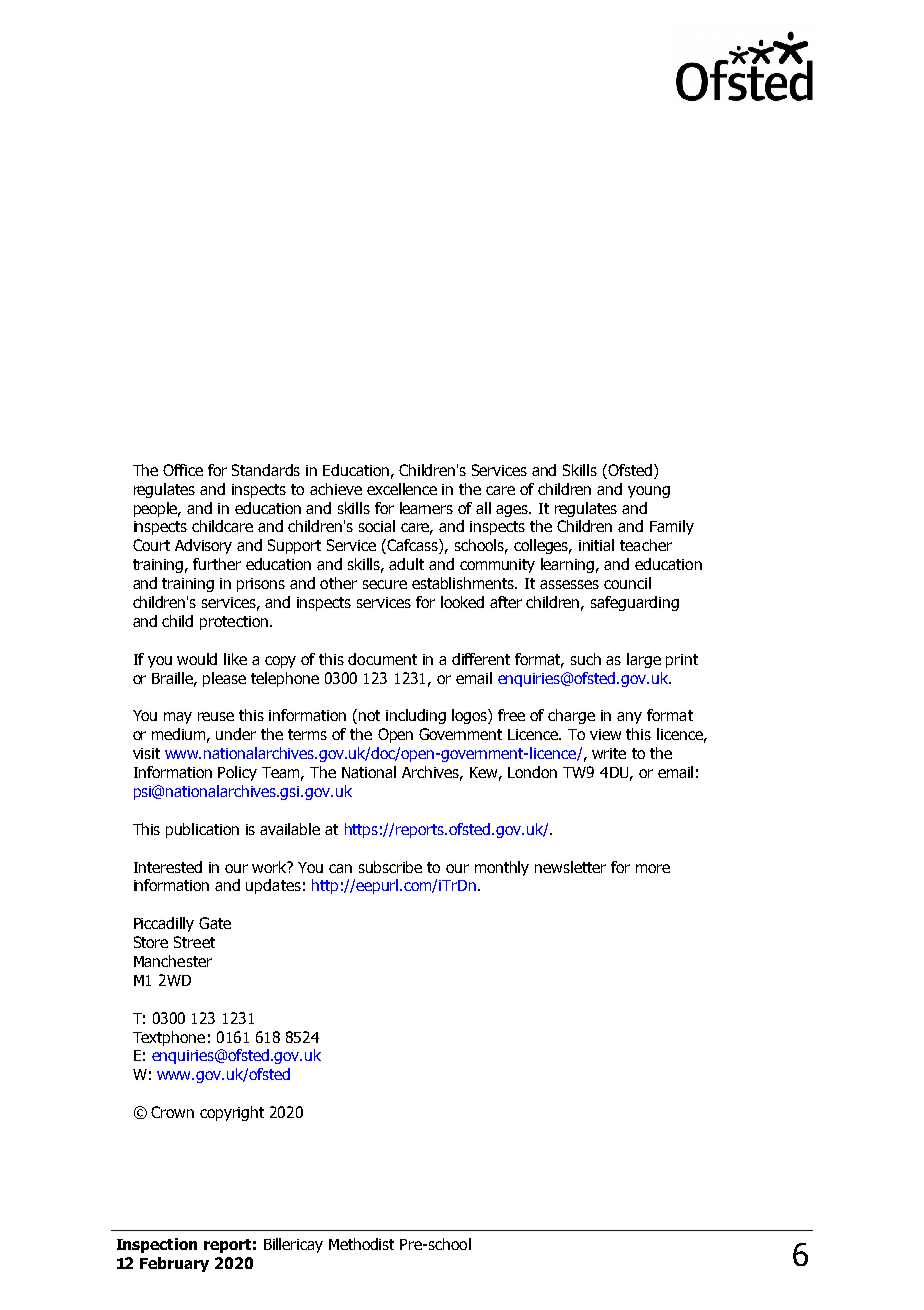 This image has height=1310, width=924. Describe the element at coordinates (390, 867) in the image. I see `subscribe` at that location.
